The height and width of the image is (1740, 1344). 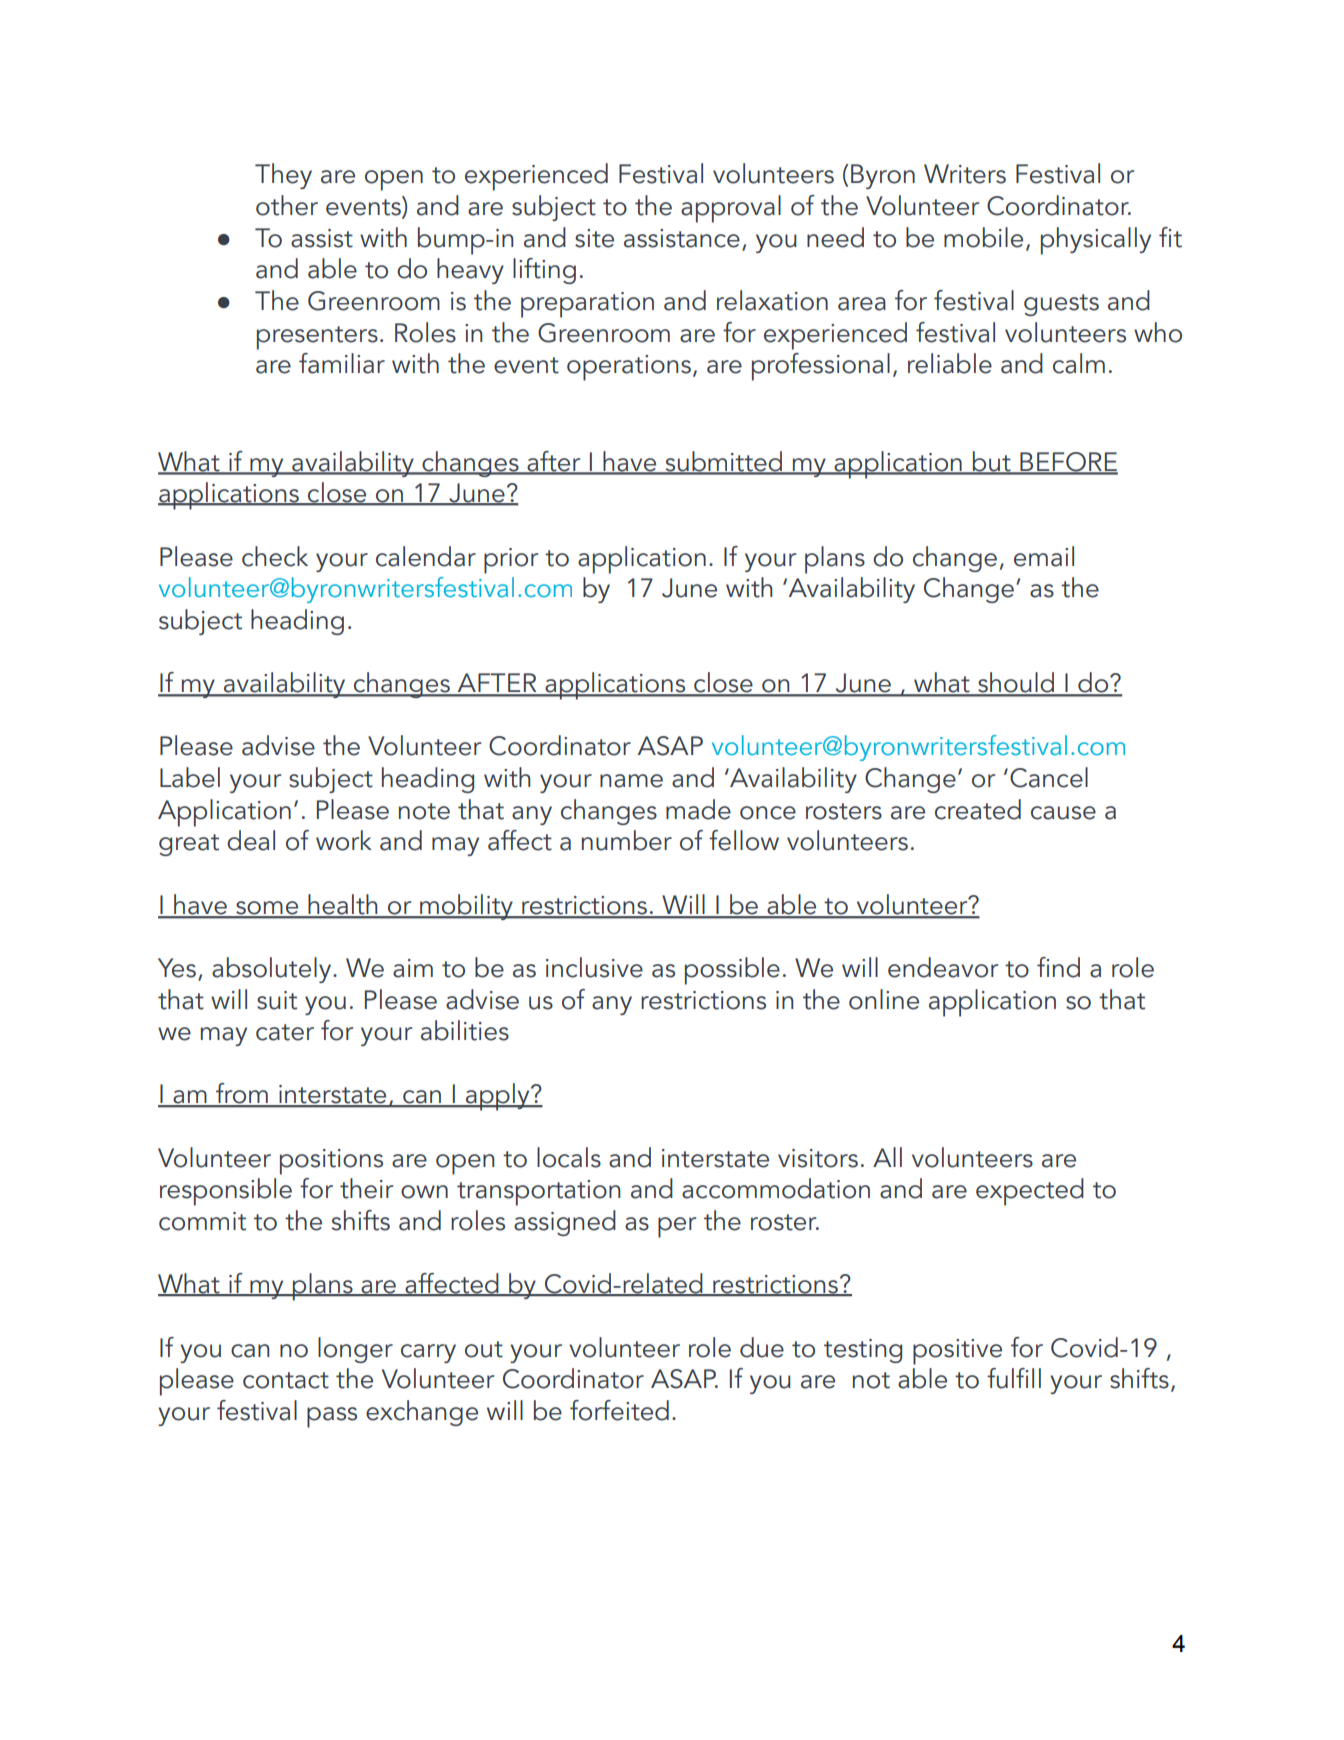 I want to click on possible, so click(x=732, y=971).
